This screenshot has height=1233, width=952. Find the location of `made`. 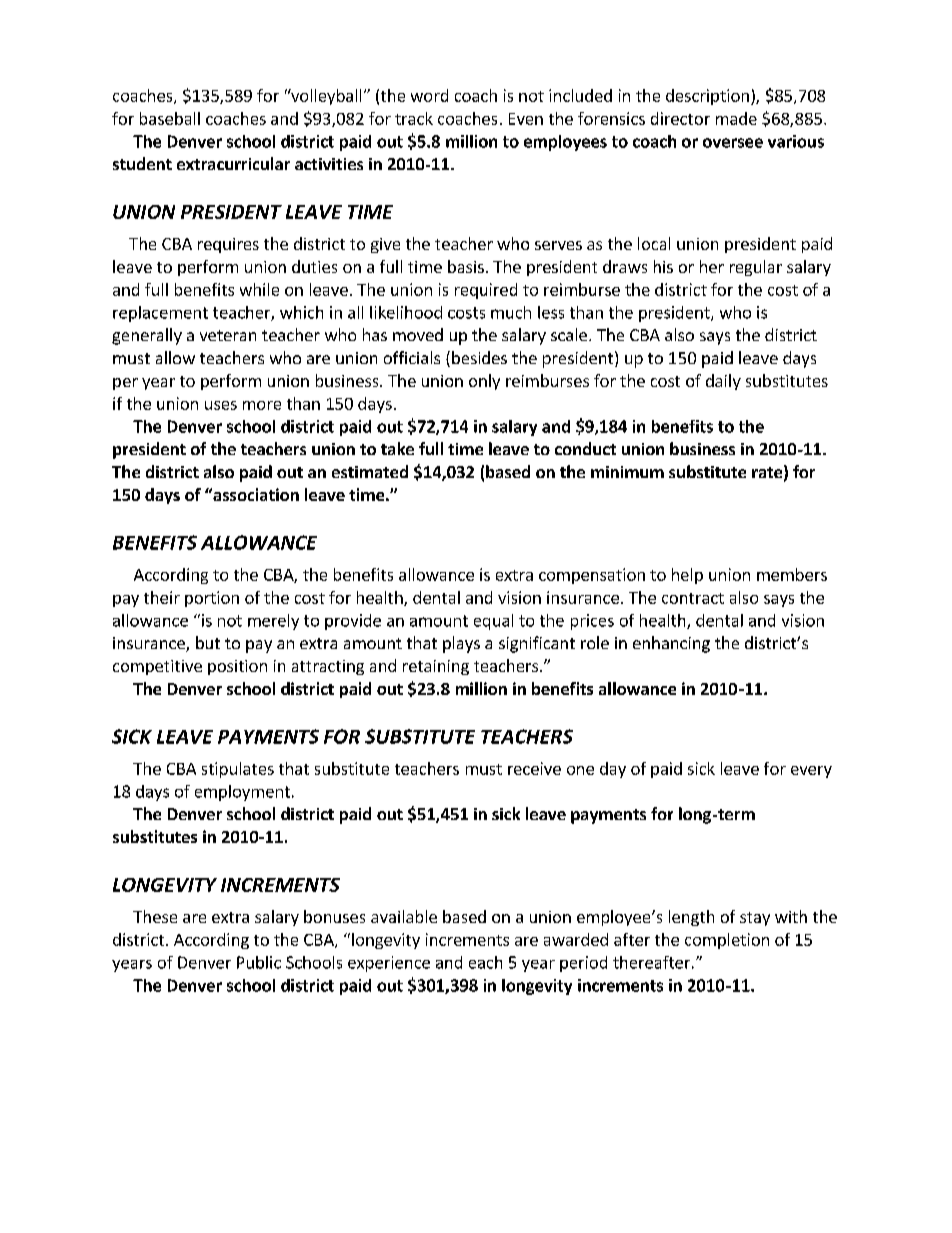

made is located at coordinates (736, 118).
